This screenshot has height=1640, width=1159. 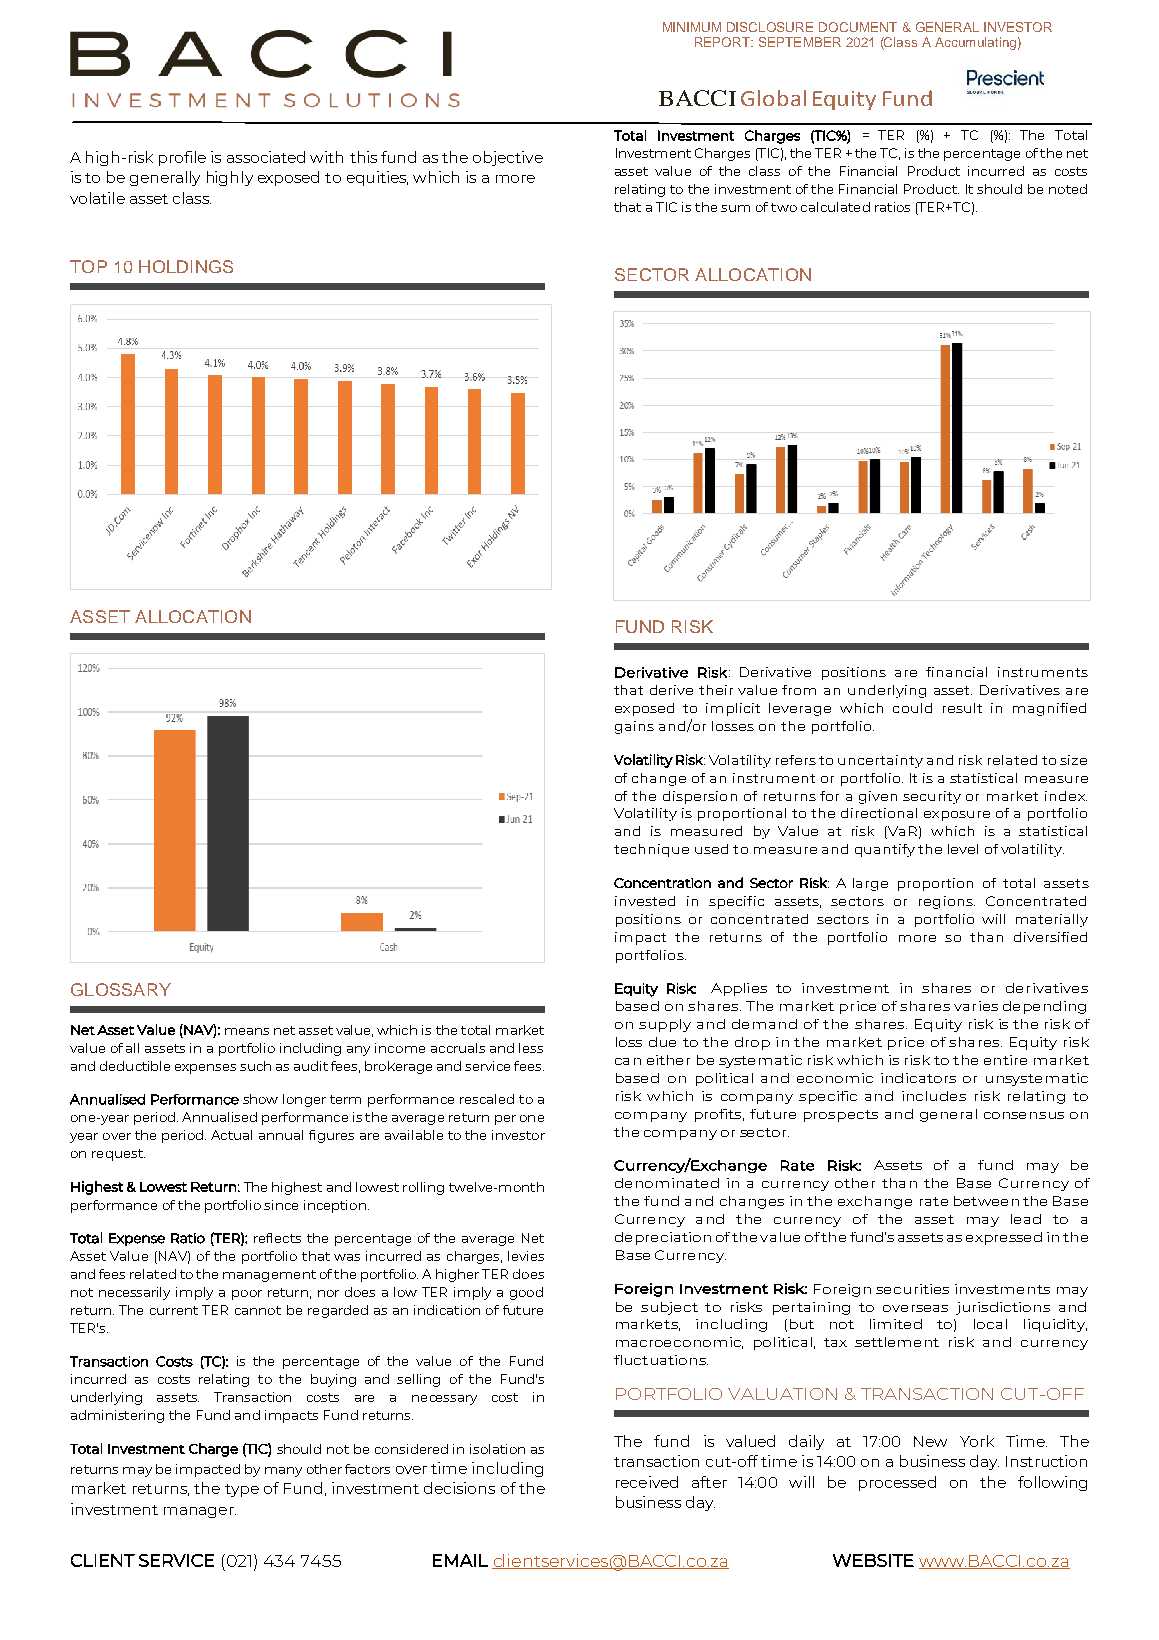 What do you see at coordinates (647, 1482) in the screenshot?
I see `received` at bounding box center [647, 1482].
